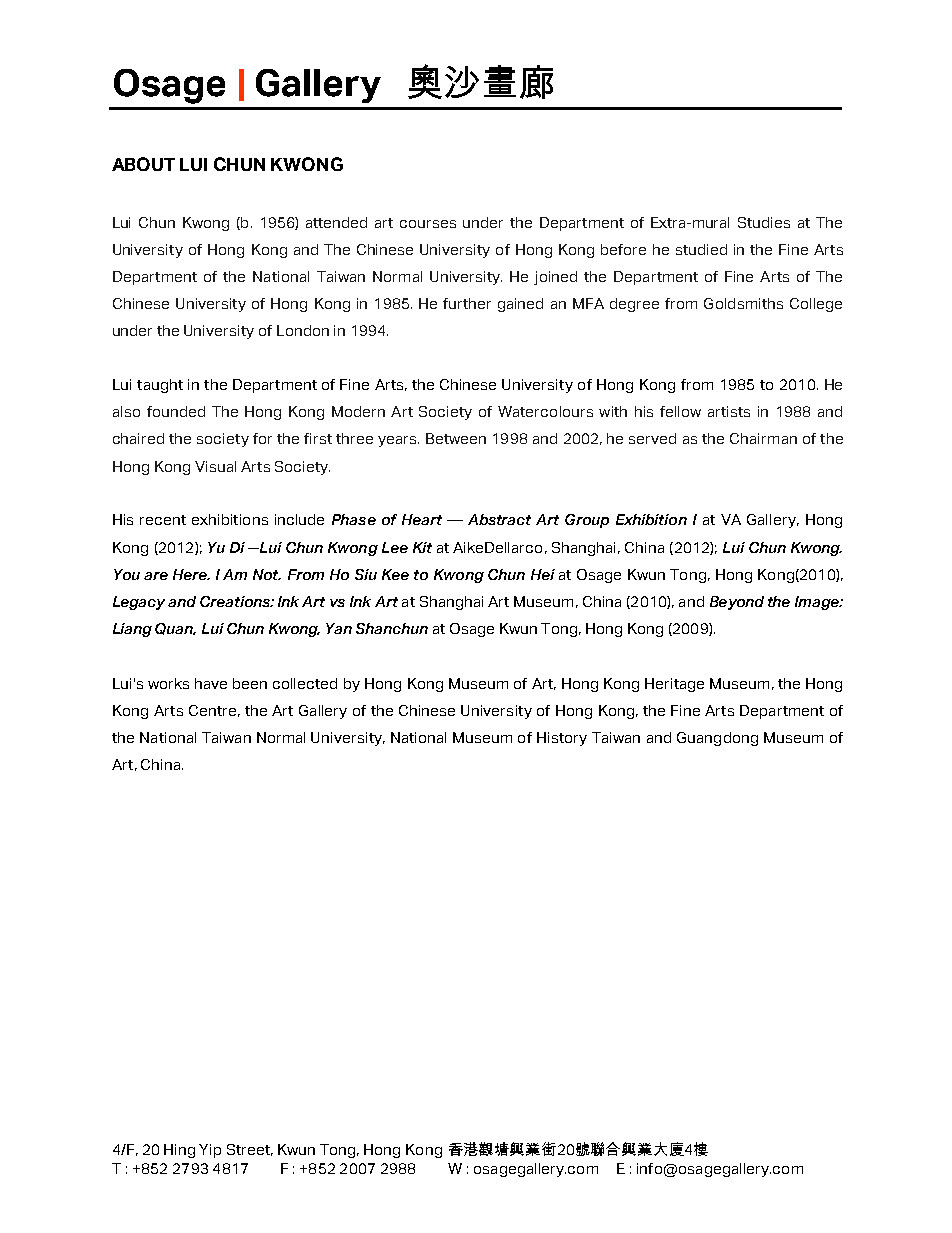 The width and height of the page is (952, 1233). I want to click on artists, so click(729, 411).
